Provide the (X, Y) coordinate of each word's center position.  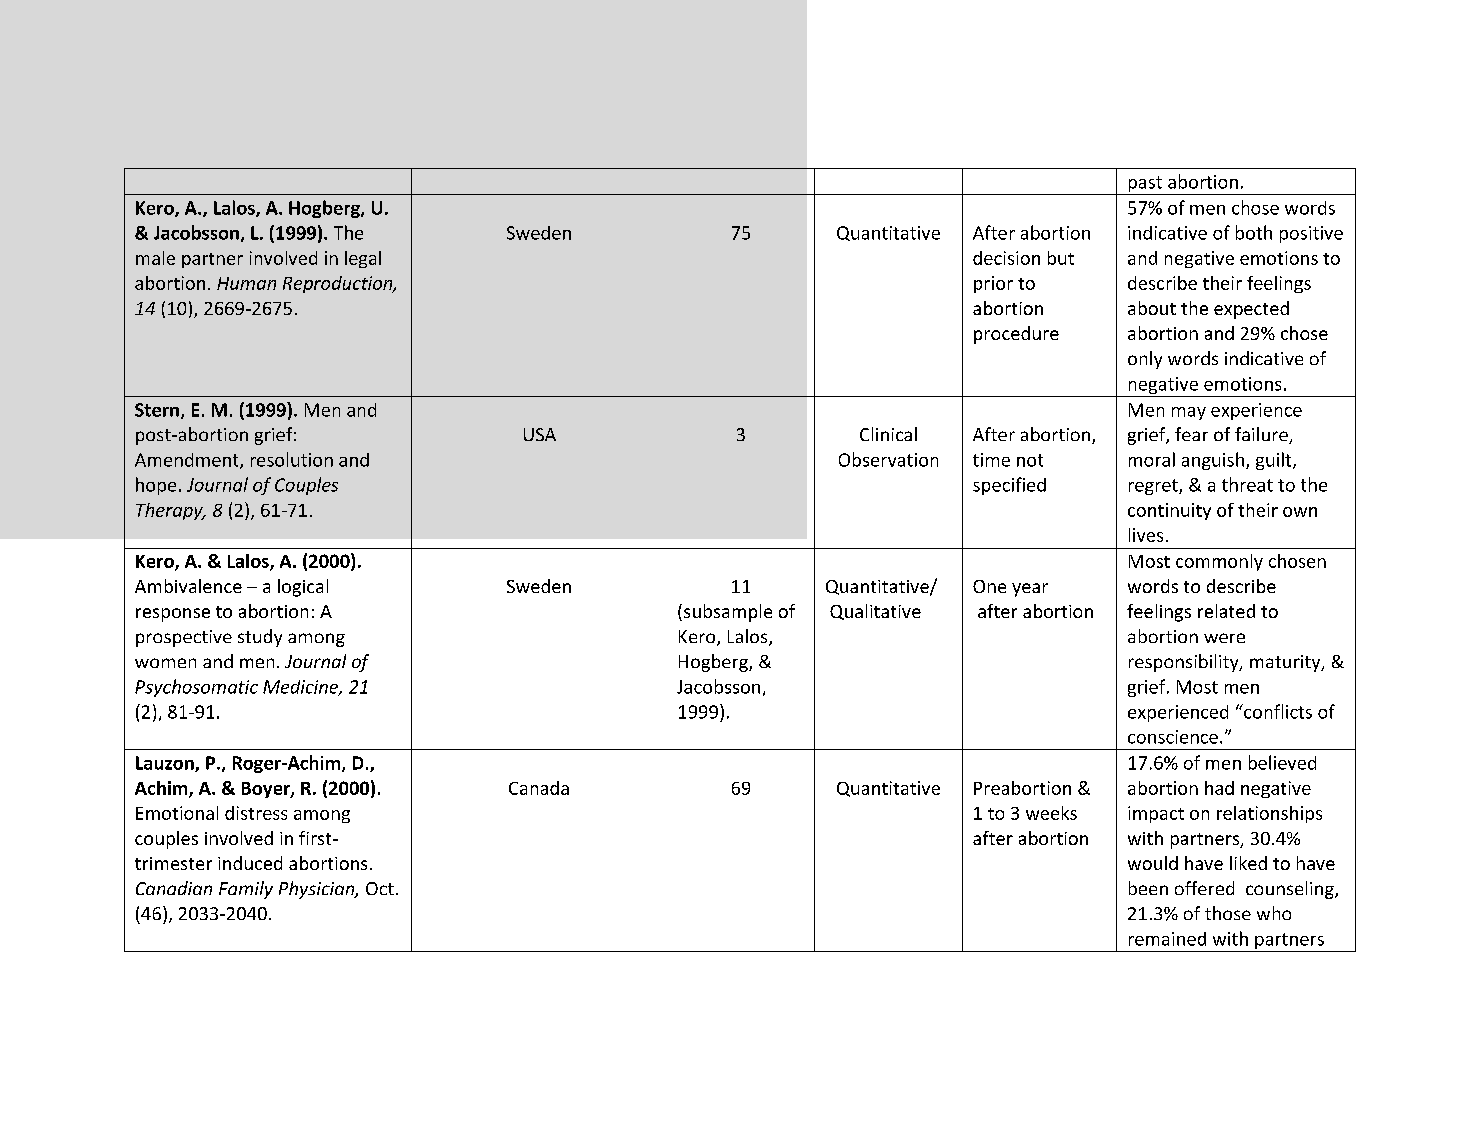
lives (1146, 535)
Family (246, 890)
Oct (380, 888)
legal (363, 259)
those (1228, 913)
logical (303, 588)
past (1145, 185)
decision (1006, 258)
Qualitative (875, 612)
